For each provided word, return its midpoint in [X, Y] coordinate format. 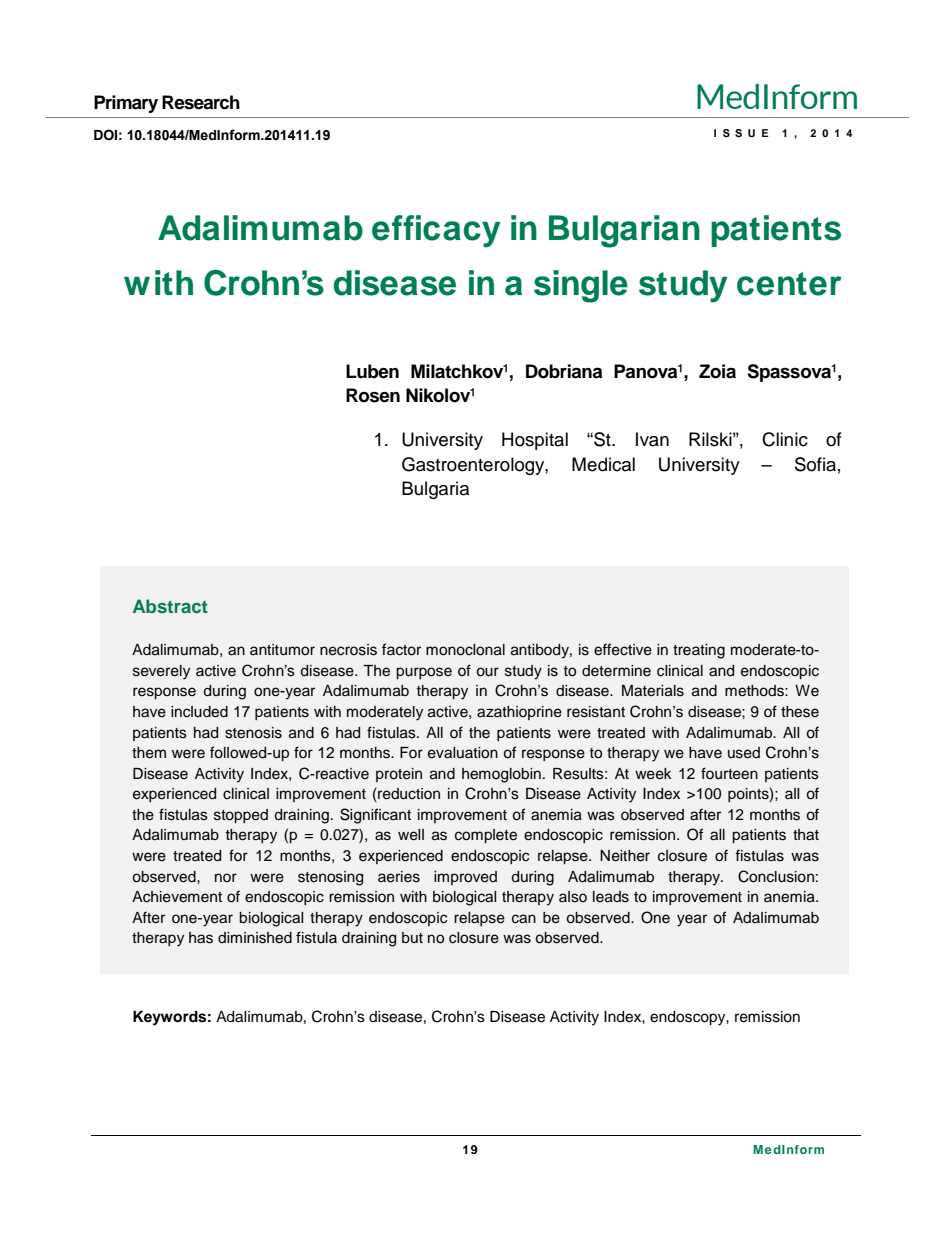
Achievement [177, 897]
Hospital [535, 441]
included [199, 712]
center [789, 284]
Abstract [170, 606]
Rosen [373, 395]
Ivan [652, 439]
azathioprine [519, 713]
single [581, 286]
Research [201, 102]
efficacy [436, 231]
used [744, 753]
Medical [603, 464]
